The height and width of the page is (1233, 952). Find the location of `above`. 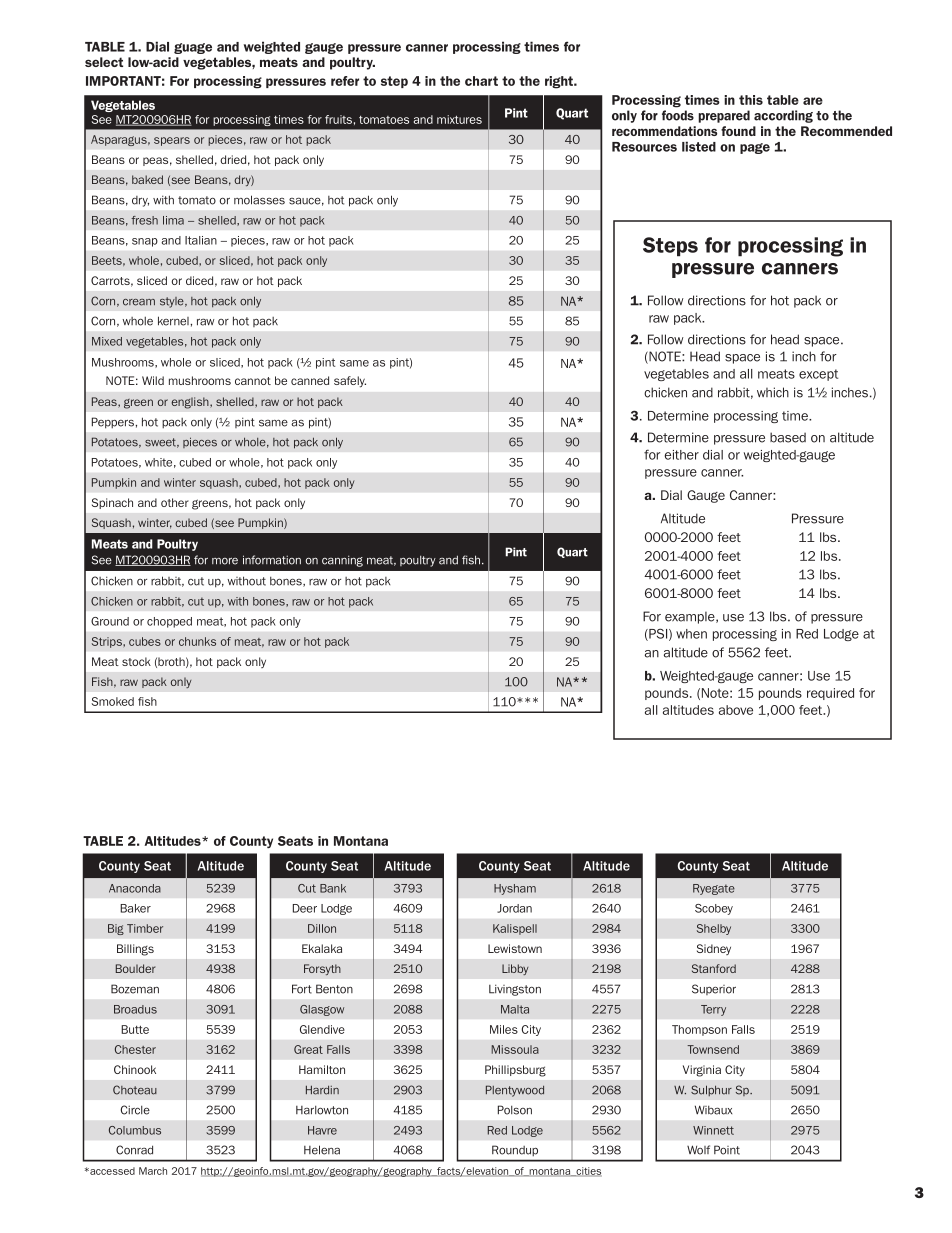

above is located at coordinates (736, 710).
